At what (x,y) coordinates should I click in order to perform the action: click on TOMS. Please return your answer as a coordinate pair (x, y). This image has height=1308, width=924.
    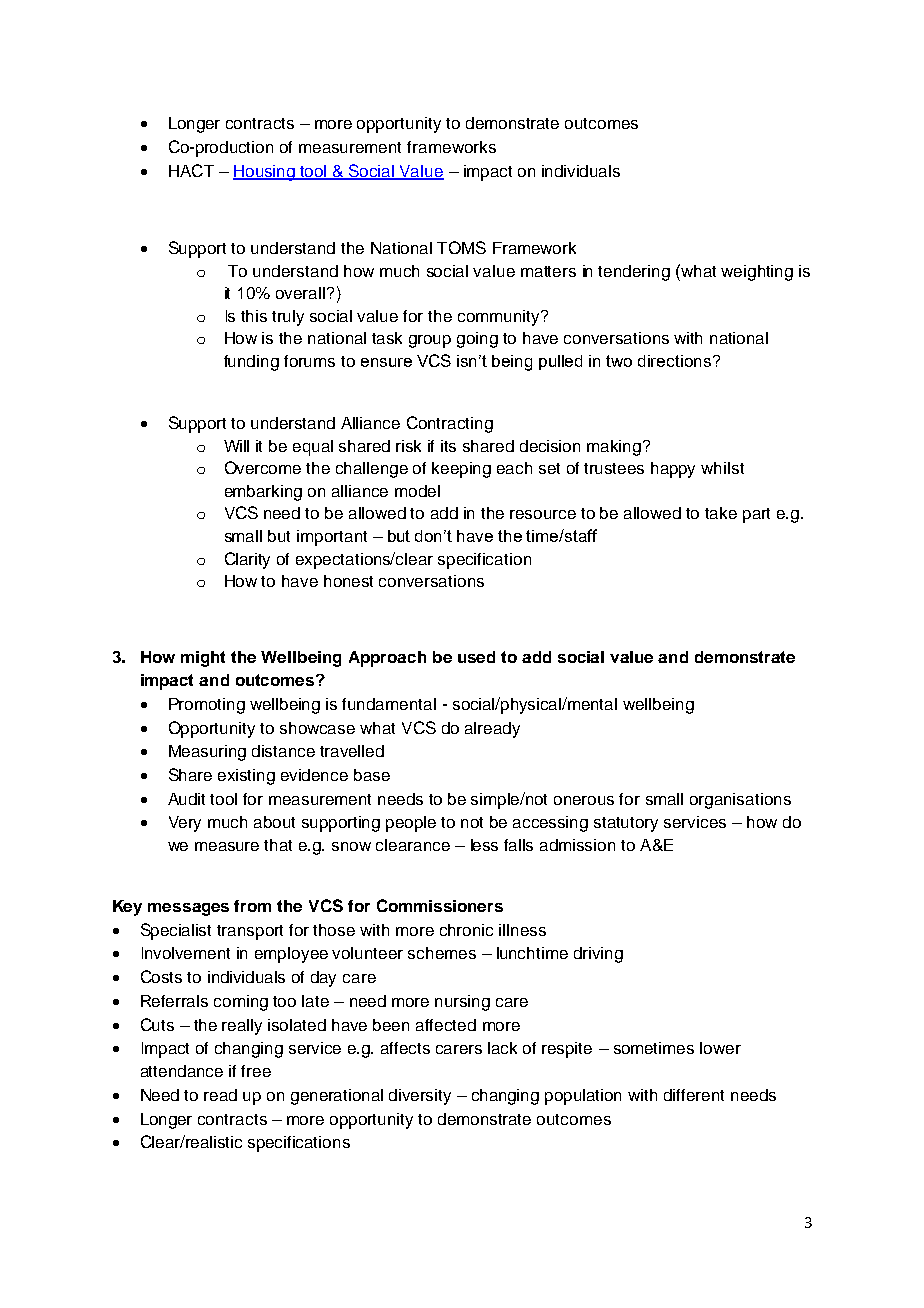
    Looking at the image, I should click on (461, 247).
